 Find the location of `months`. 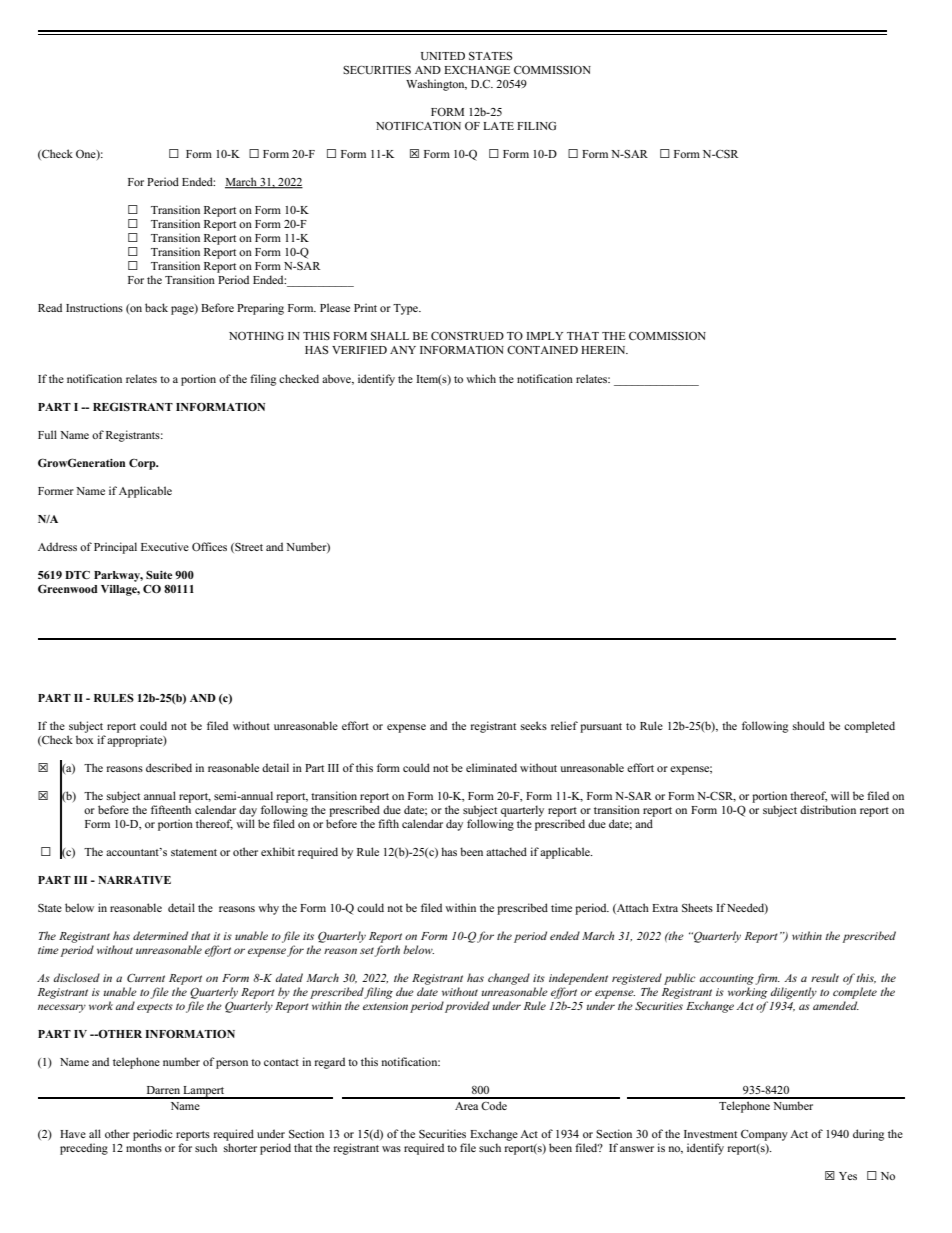

months is located at coordinates (144, 1147).
